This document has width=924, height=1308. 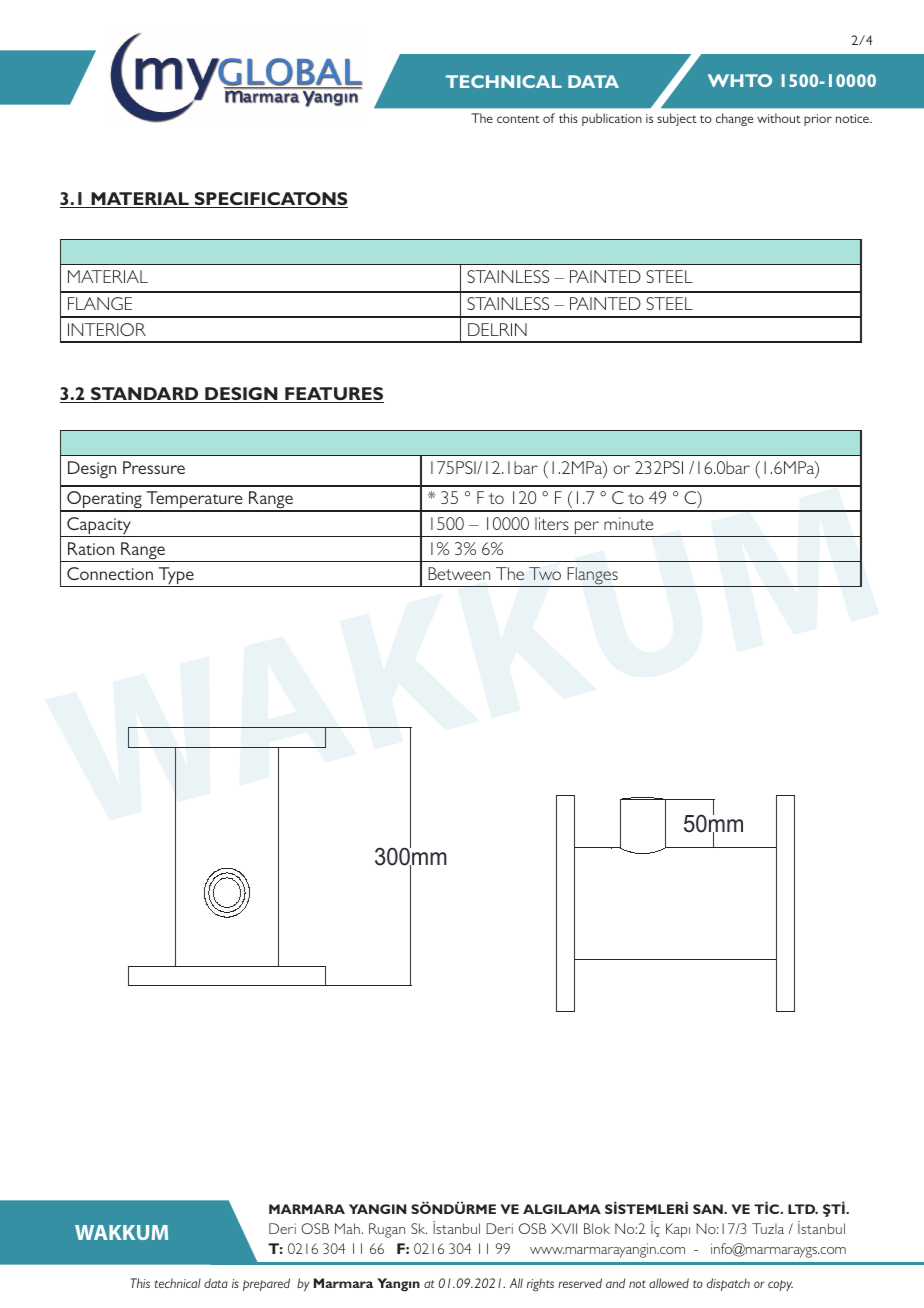 I want to click on rights, so click(x=540, y=1284).
